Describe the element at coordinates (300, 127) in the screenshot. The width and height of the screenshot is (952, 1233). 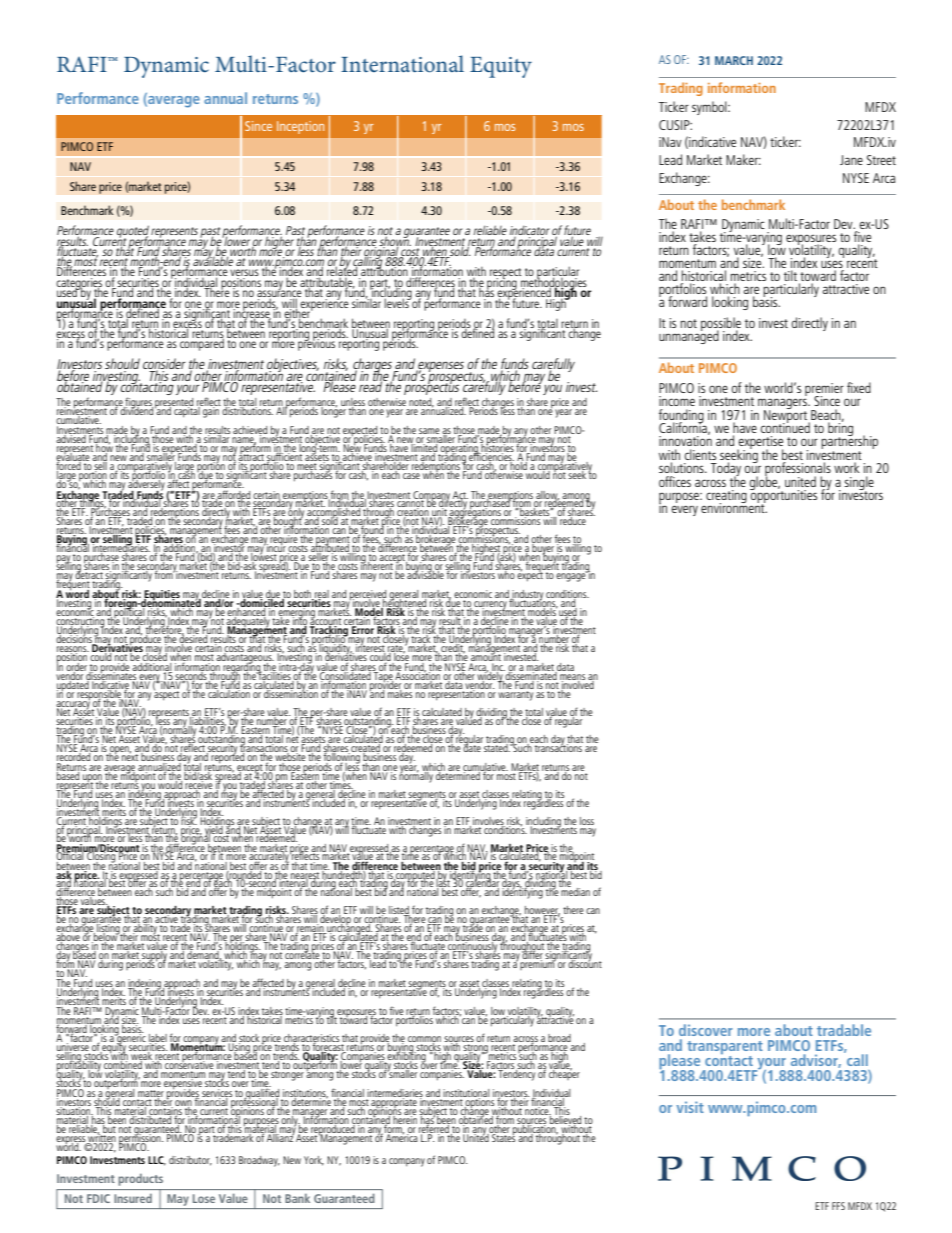
I see `Inception` at that location.
